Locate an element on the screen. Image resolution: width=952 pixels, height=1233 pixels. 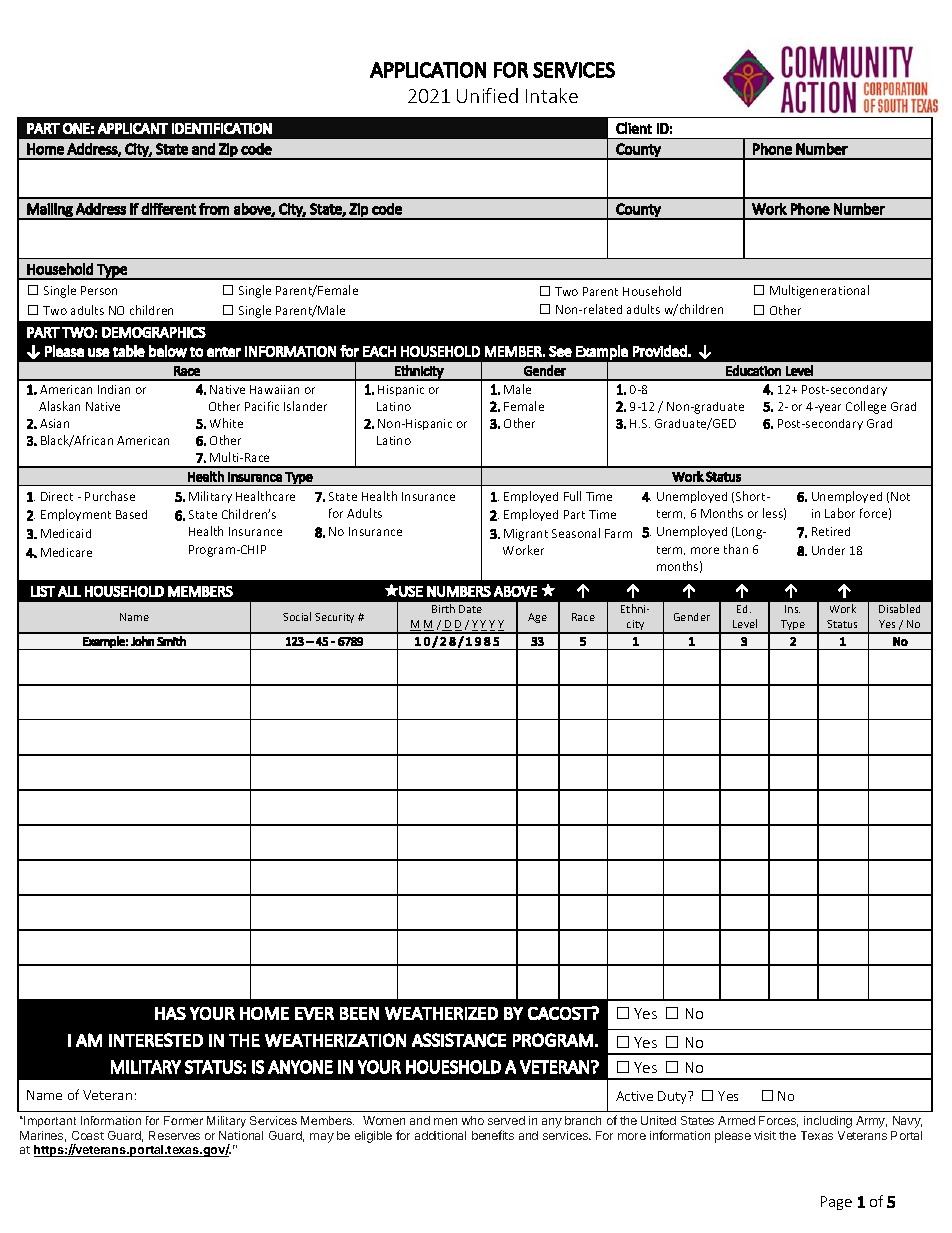
Purchase is located at coordinates (110, 496).
